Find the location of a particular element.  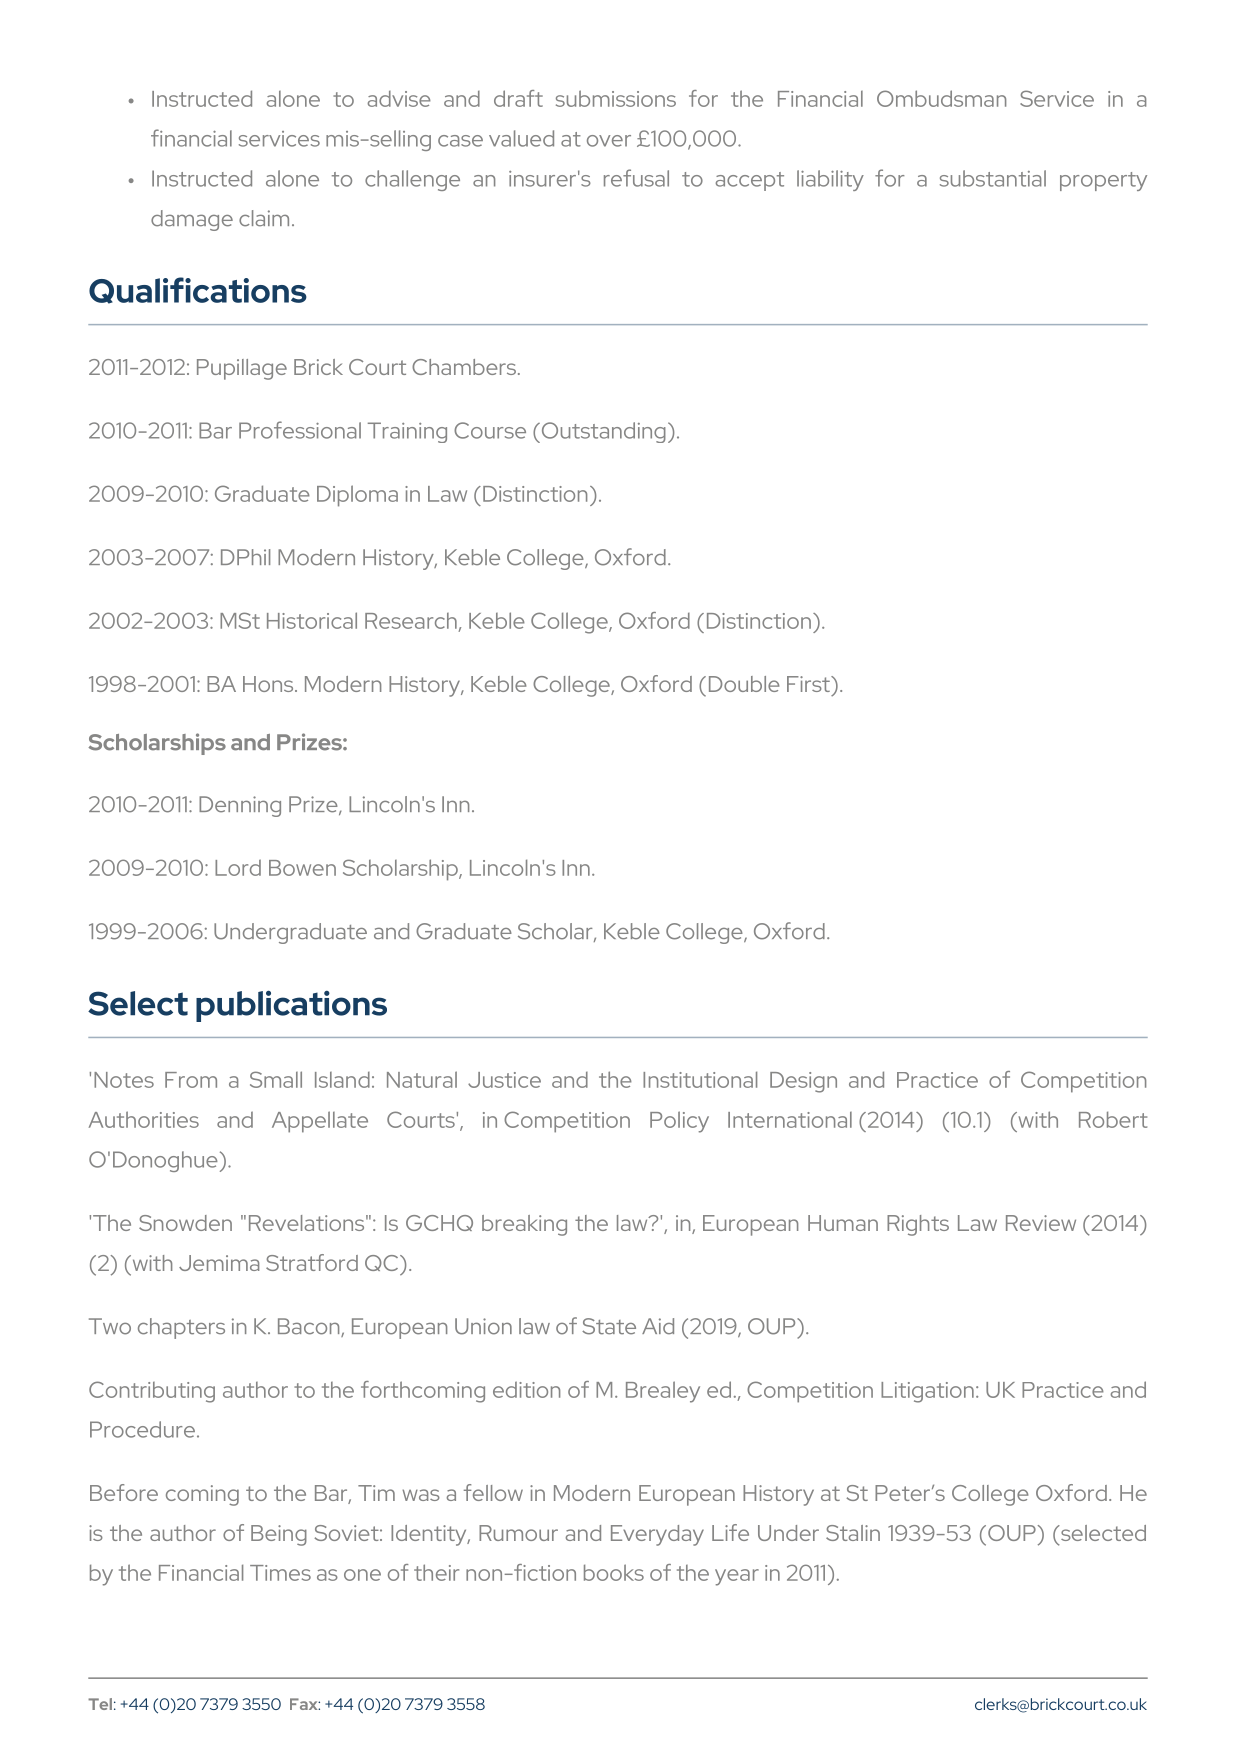

Snowden is located at coordinates (185, 1223).
